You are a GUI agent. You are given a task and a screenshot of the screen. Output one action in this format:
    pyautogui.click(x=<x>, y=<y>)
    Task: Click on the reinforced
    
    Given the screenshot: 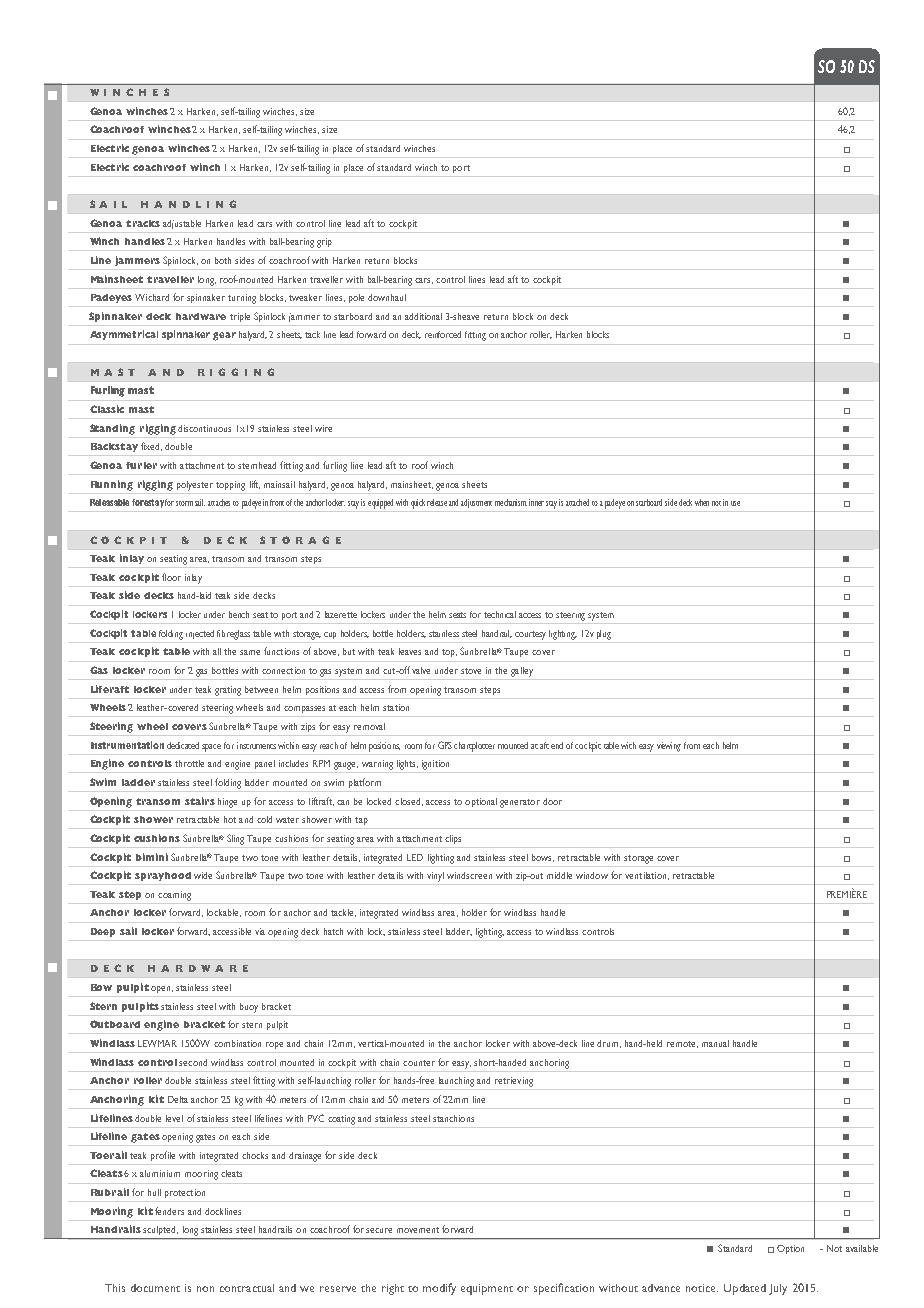 What is the action you would take?
    pyautogui.click(x=443, y=334)
